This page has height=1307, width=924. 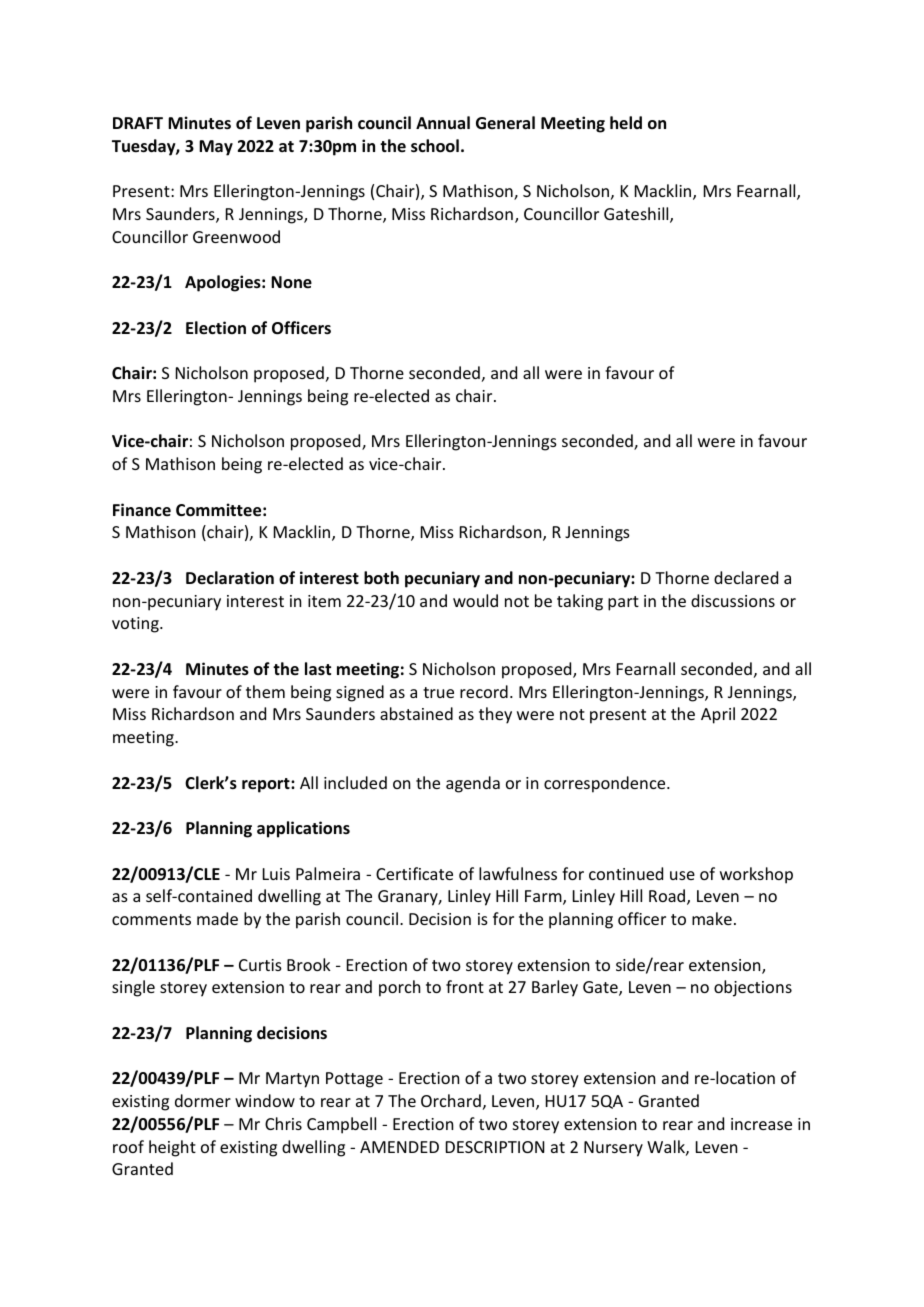 What do you see at coordinates (761, 1124) in the page?
I see `increase` at bounding box center [761, 1124].
